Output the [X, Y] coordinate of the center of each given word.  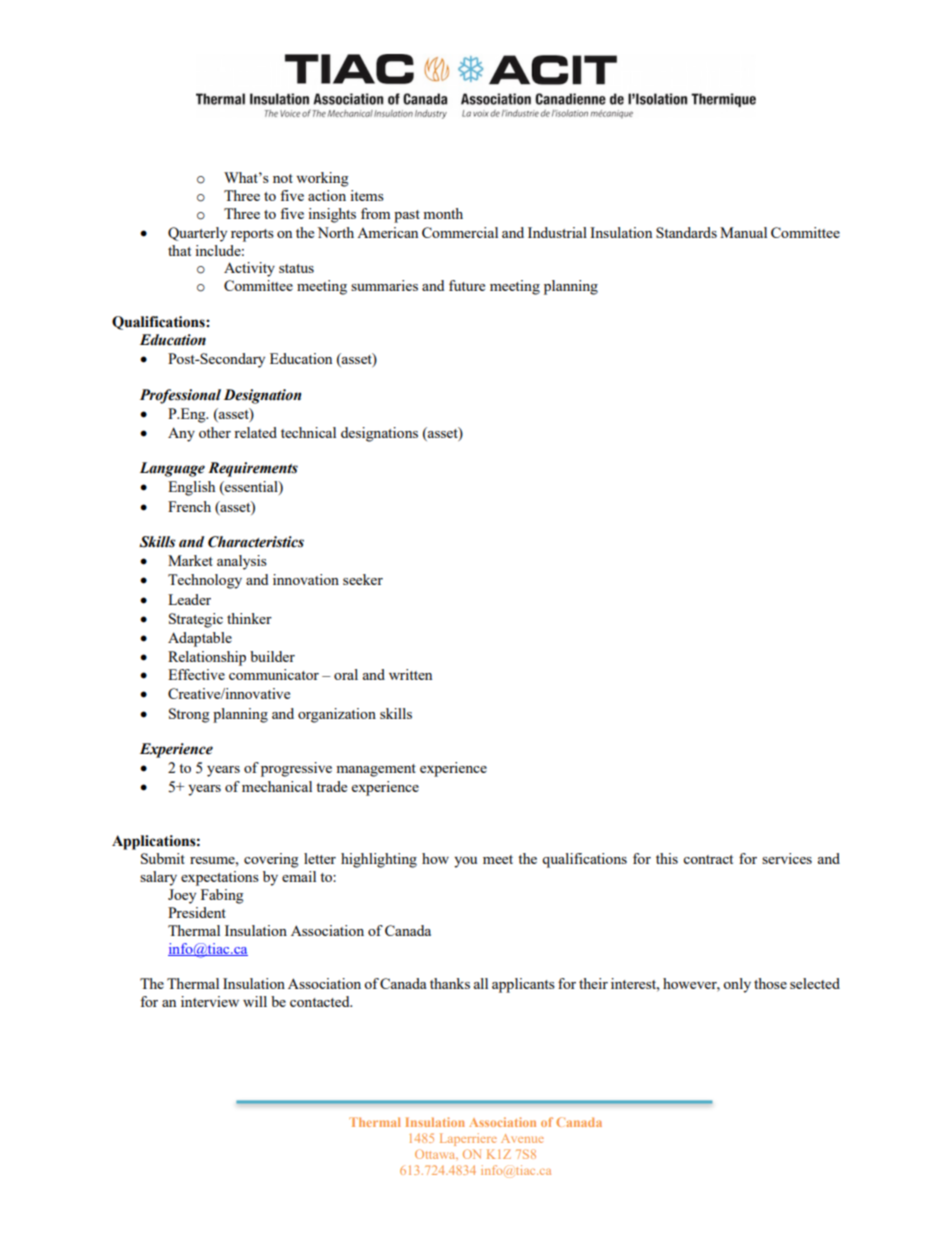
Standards [686, 232]
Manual [743, 232]
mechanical [277, 786]
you [465, 862]
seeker [363, 579]
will [255, 1001]
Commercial [460, 232]
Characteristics [256, 542]
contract [708, 859]
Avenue [522, 1138]
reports [252, 235]
